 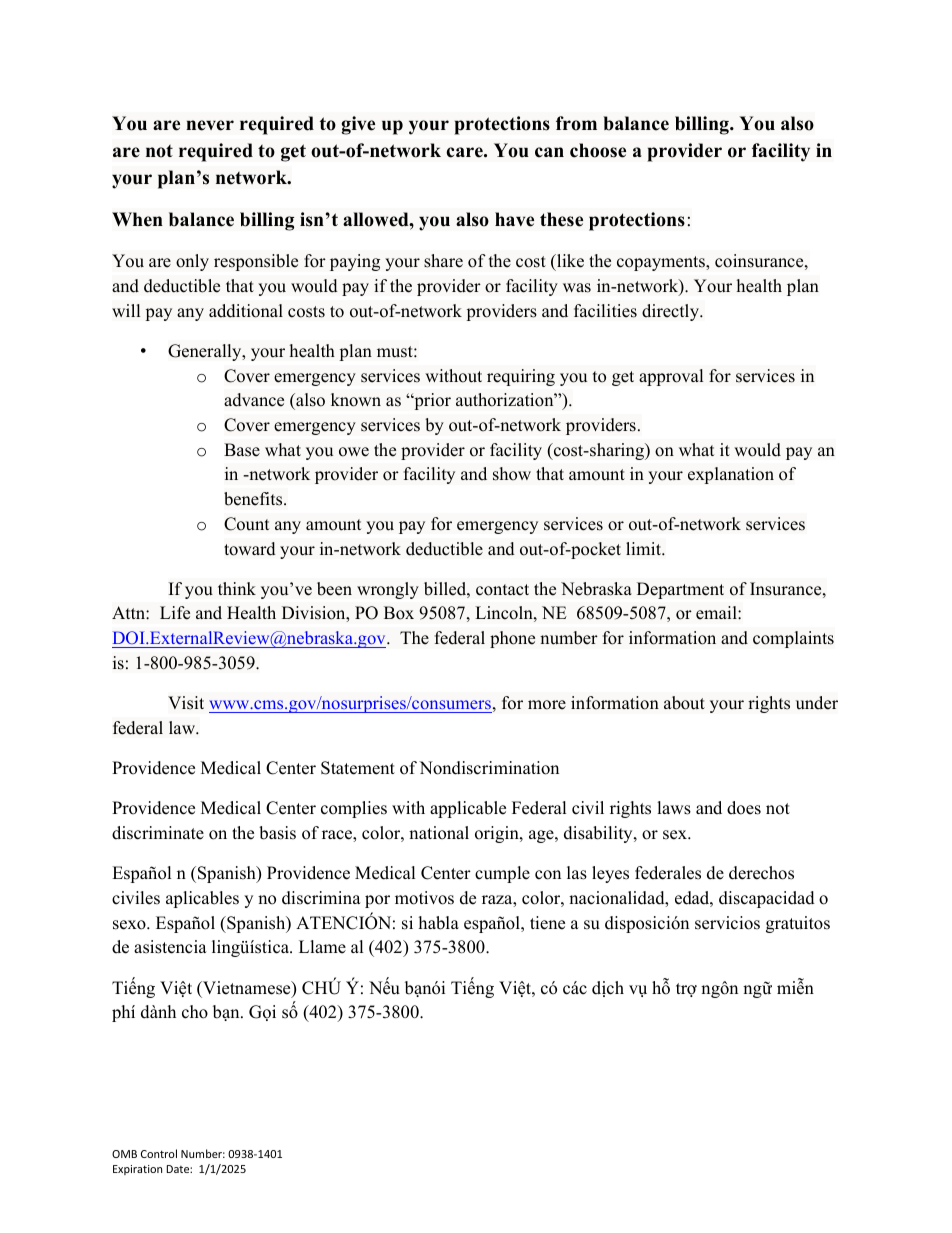 I want to click on can, so click(x=549, y=152).
